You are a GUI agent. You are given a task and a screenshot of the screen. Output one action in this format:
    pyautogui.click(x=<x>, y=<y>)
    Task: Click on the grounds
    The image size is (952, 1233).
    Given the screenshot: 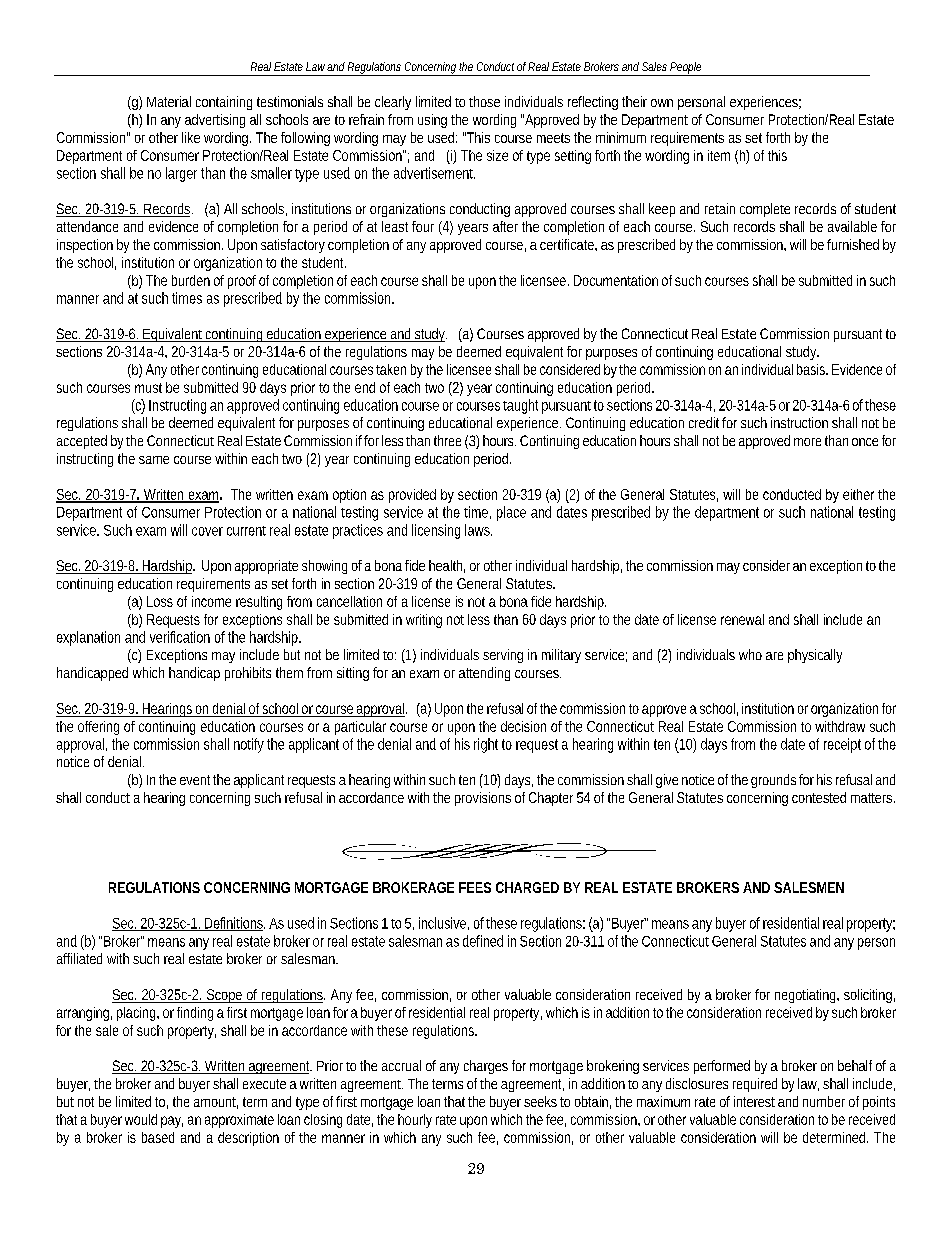 What is the action you would take?
    pyautogui.click(x=773, y=781)
